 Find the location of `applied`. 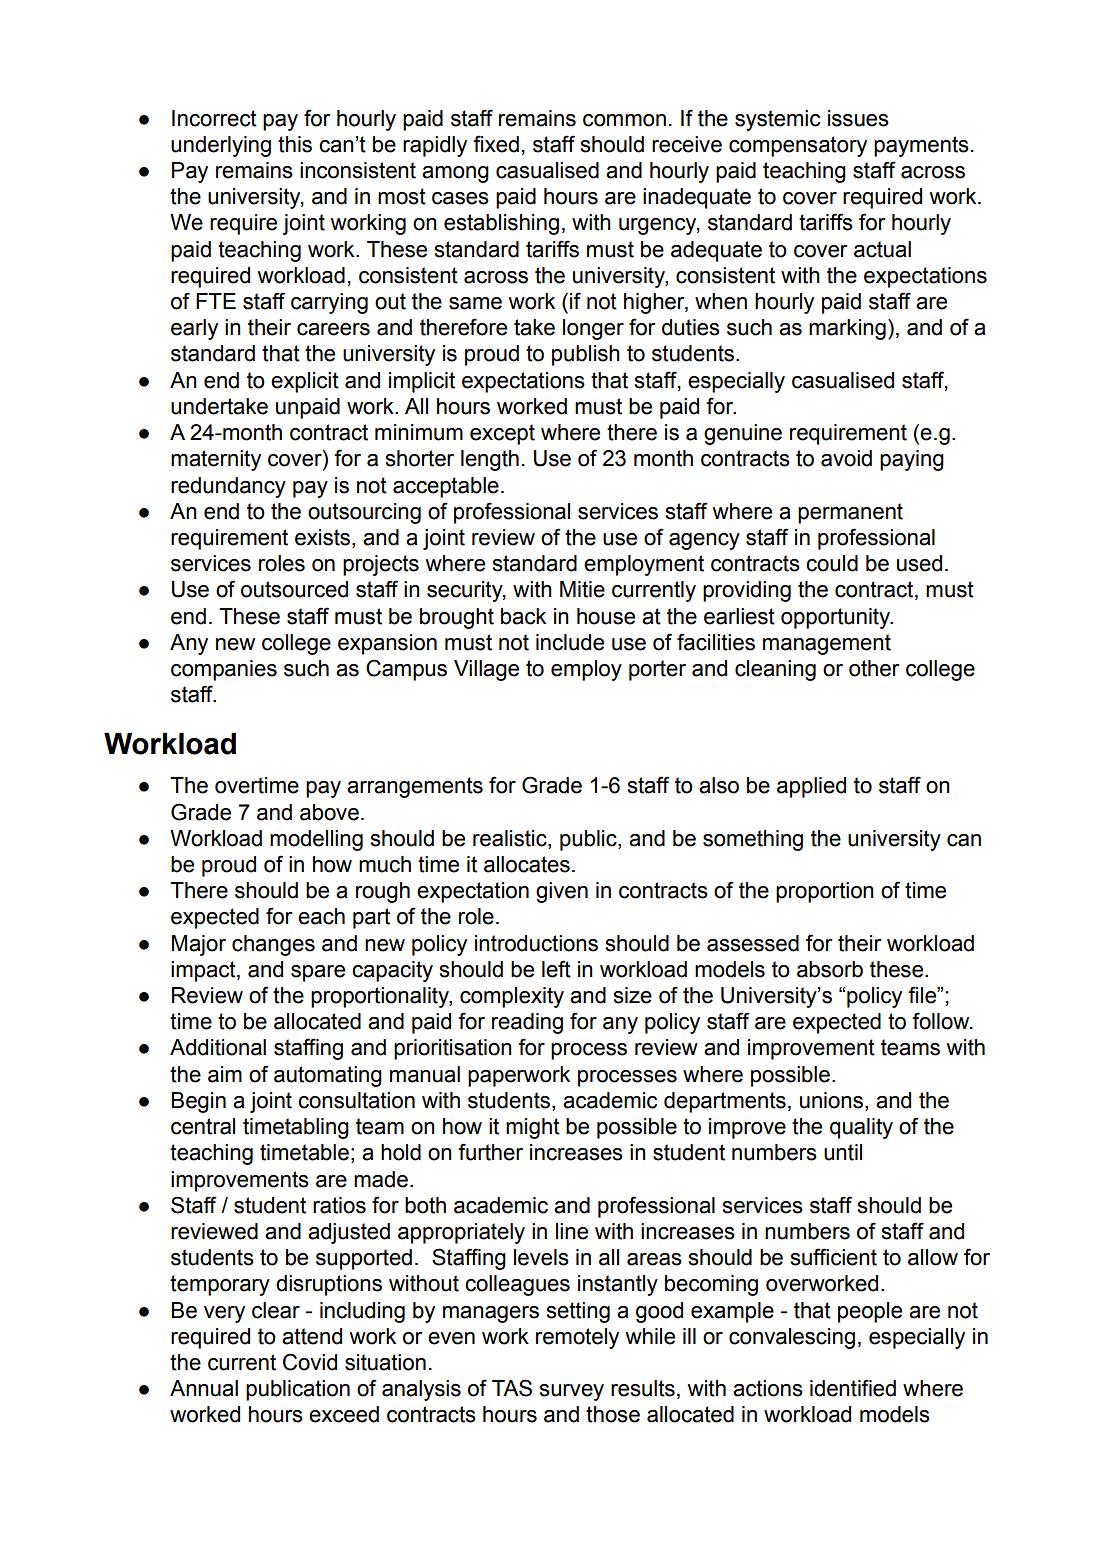

applied is located at coordinates (811, 787).
